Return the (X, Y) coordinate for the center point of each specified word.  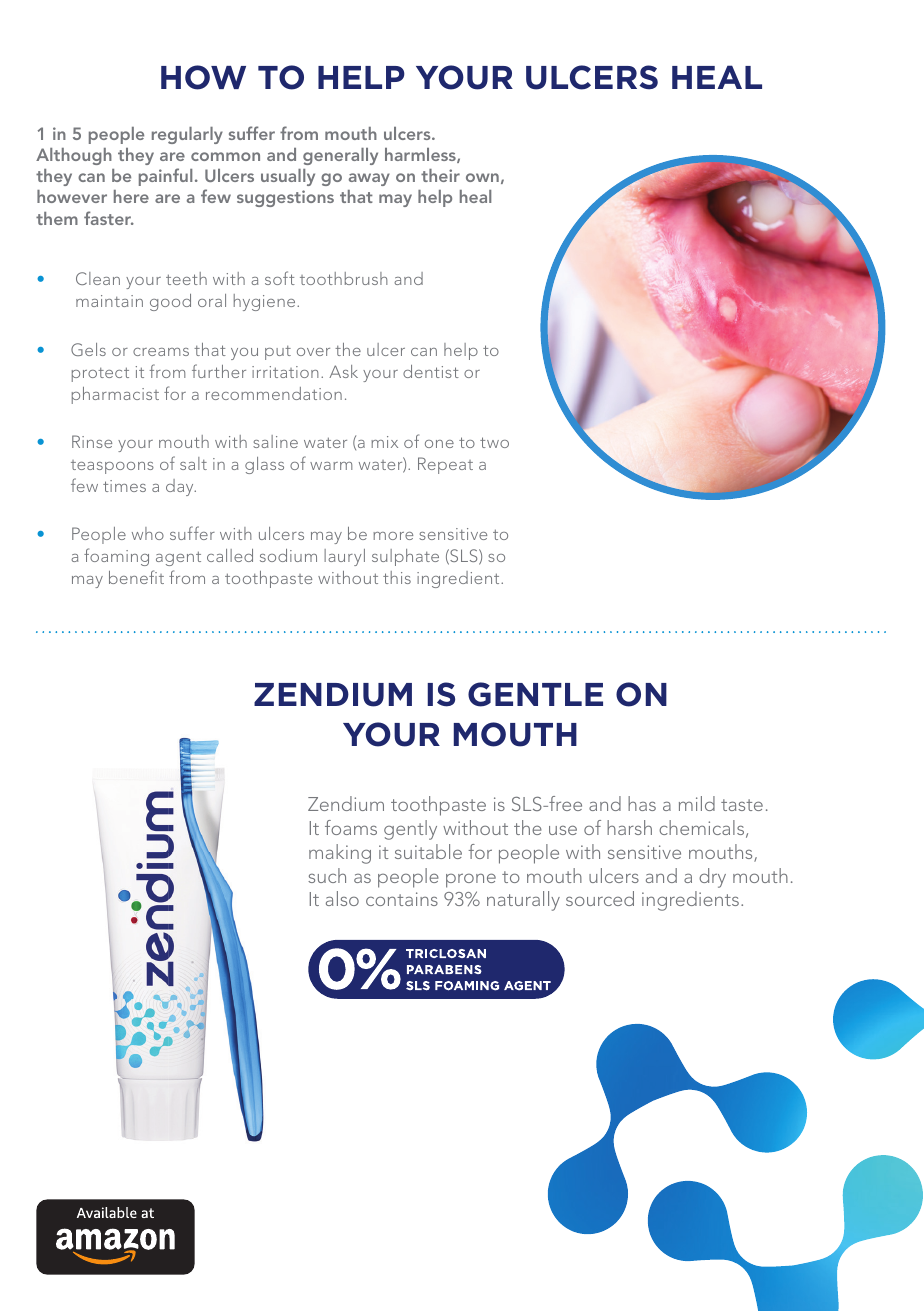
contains (402, 899)
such (327, 875)
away (369, 179)
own (482, 177)
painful (165, 177)
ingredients (690, 901)
